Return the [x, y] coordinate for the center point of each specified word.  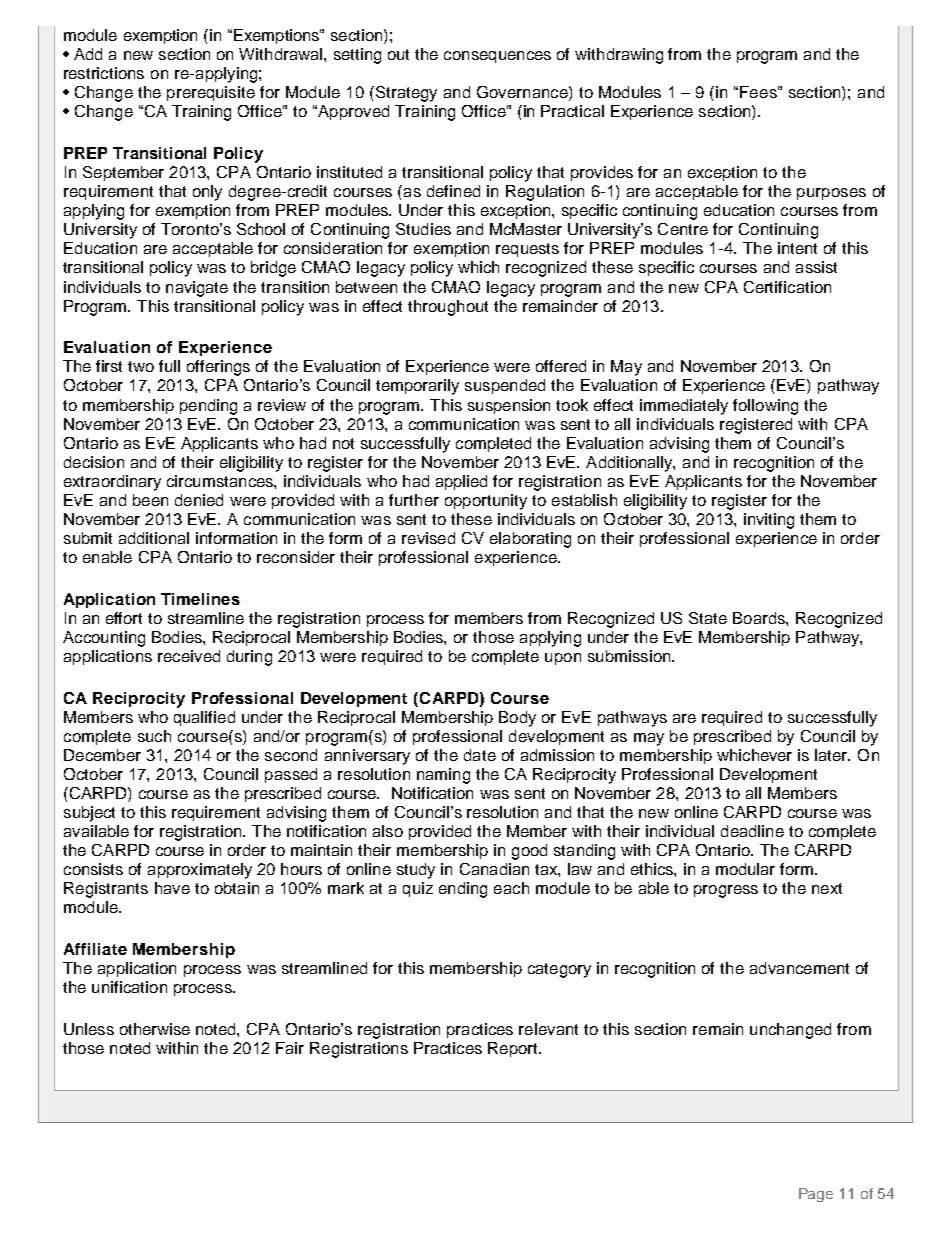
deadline [752, 831]
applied [461, 482]
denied [199, 500]
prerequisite [211, 93]
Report [514, 1049]
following [765, 407]
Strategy [405, 94]
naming [443, 776]
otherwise [155, 1029]
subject [89, 814]
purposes [831, 194]
